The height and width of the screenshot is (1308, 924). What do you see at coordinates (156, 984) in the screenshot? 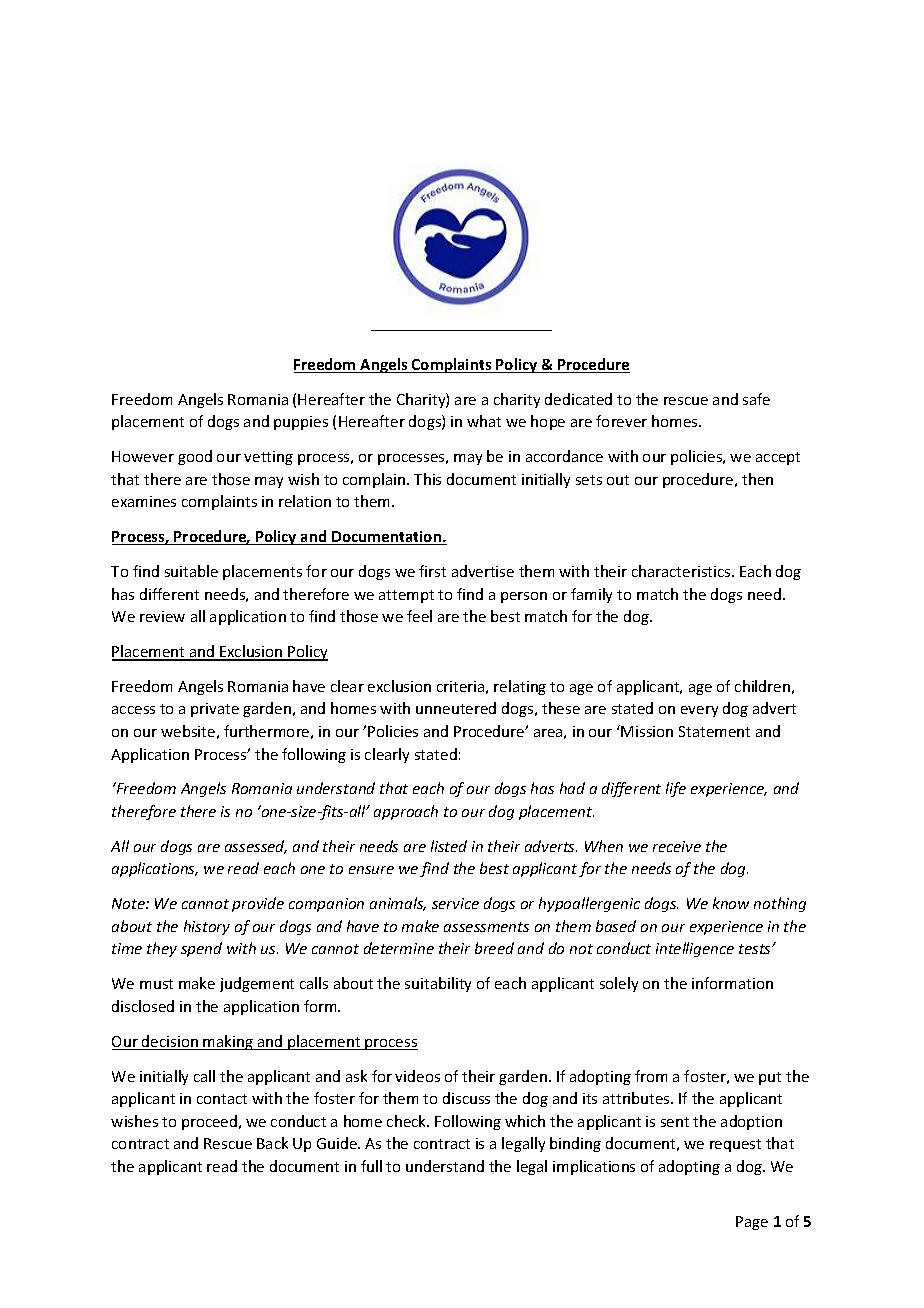
I see `must` at bounding box center [156, 984].
